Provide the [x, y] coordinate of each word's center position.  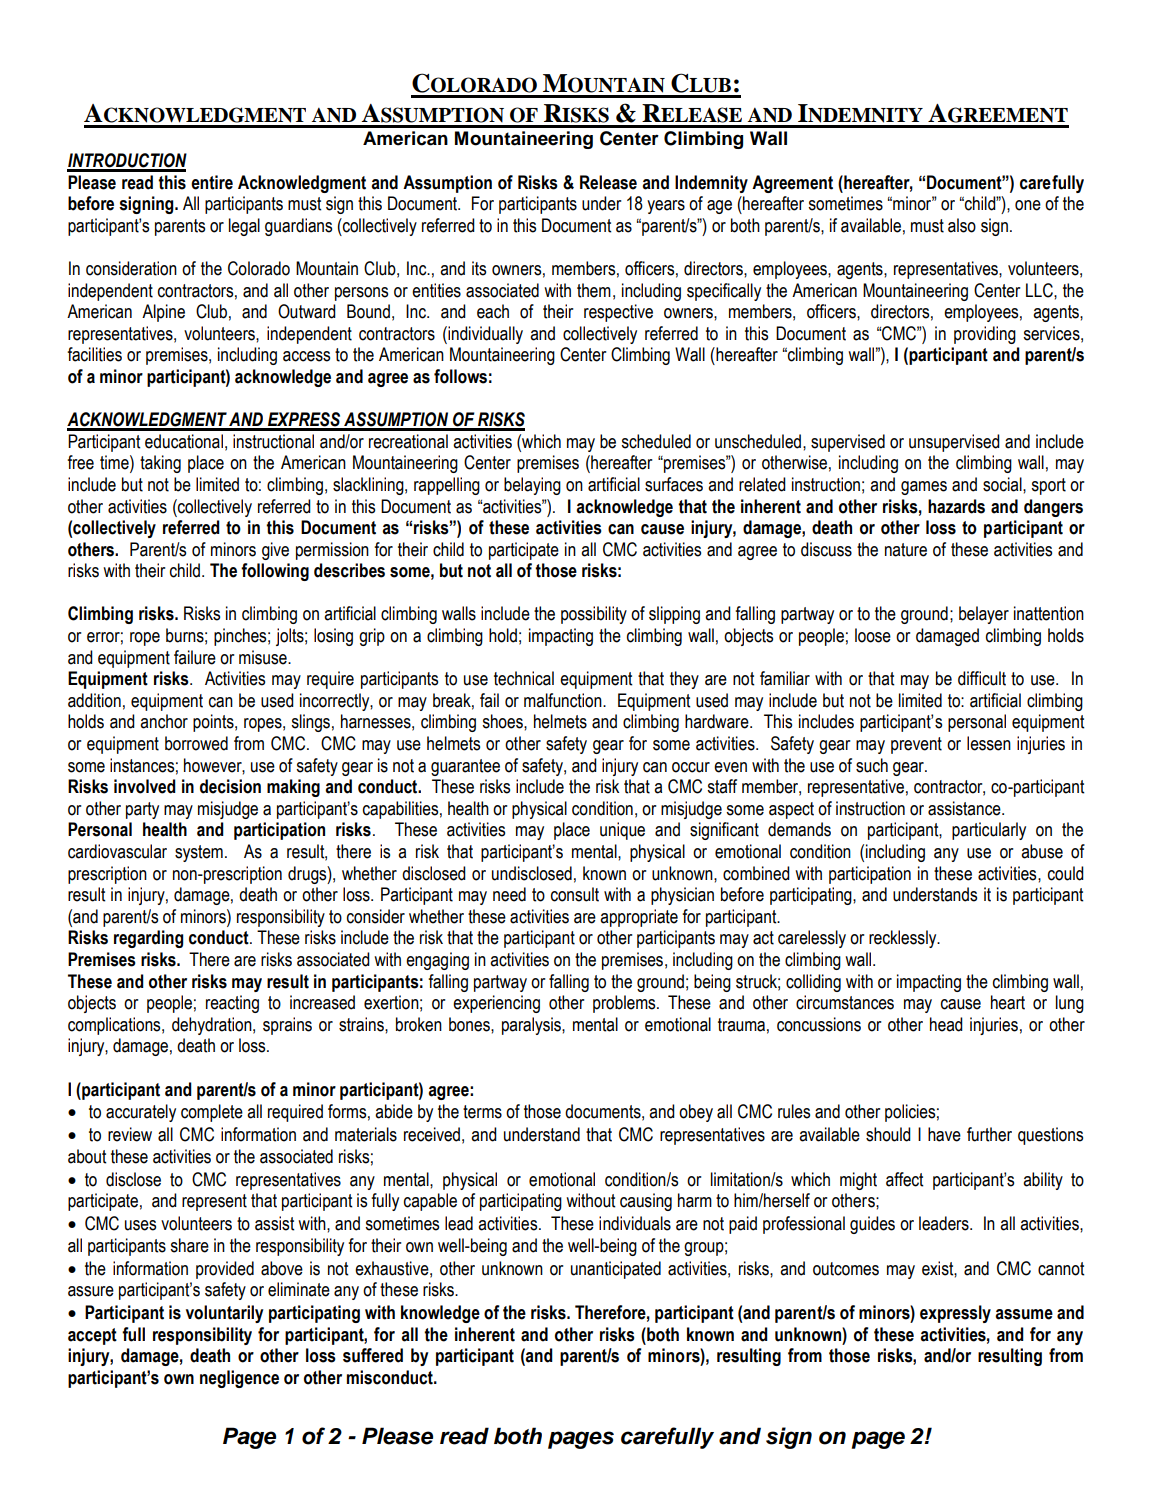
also [962, 225]
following [275, 572]
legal [244, 227]
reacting [232, 1004]
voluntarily [224, 1314]
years [666, 207]
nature [906, 550]
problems [625, 1004]
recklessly [904, 939]
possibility [594, 615]
